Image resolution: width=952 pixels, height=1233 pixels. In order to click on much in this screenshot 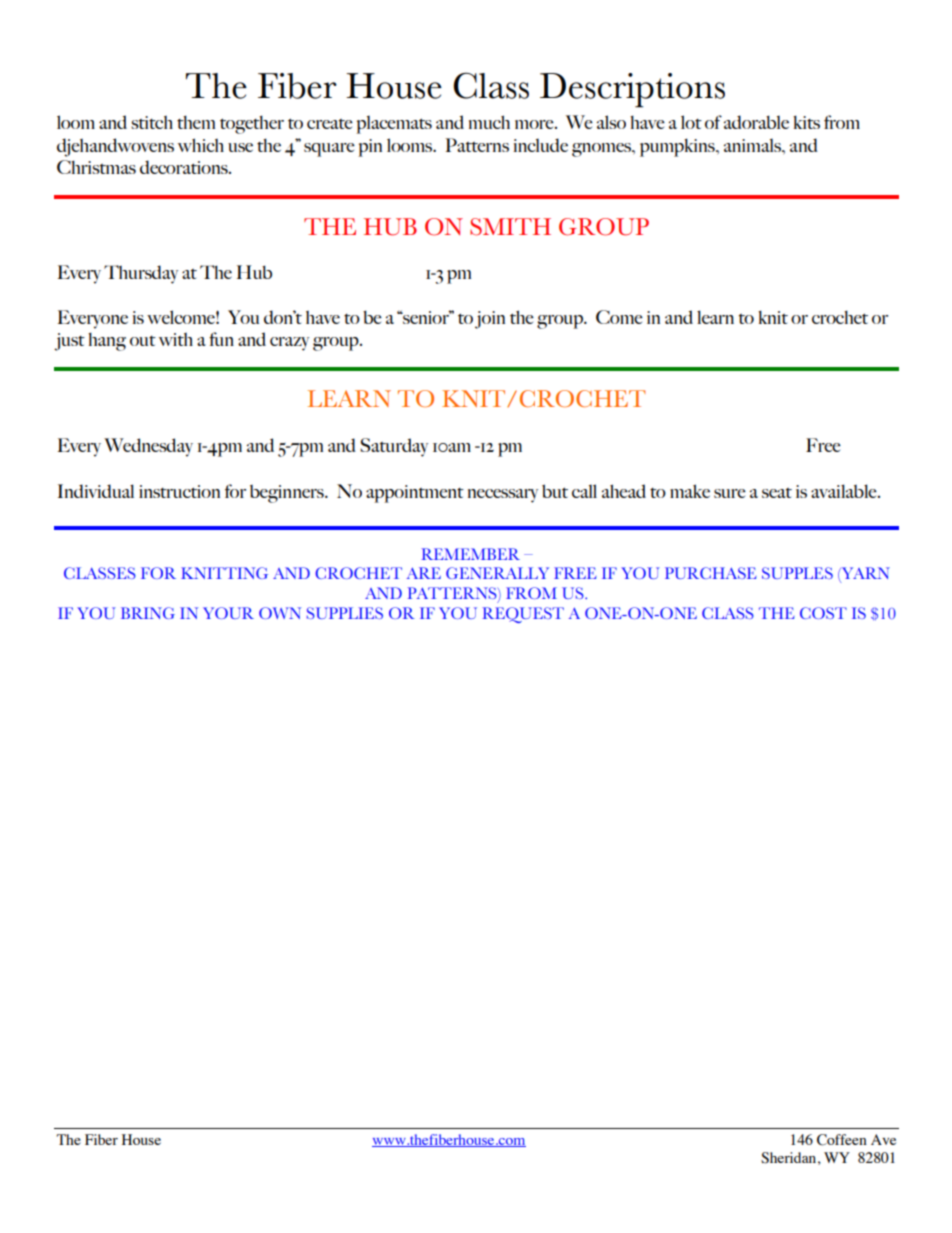, I will do `click(489, 122)`.
